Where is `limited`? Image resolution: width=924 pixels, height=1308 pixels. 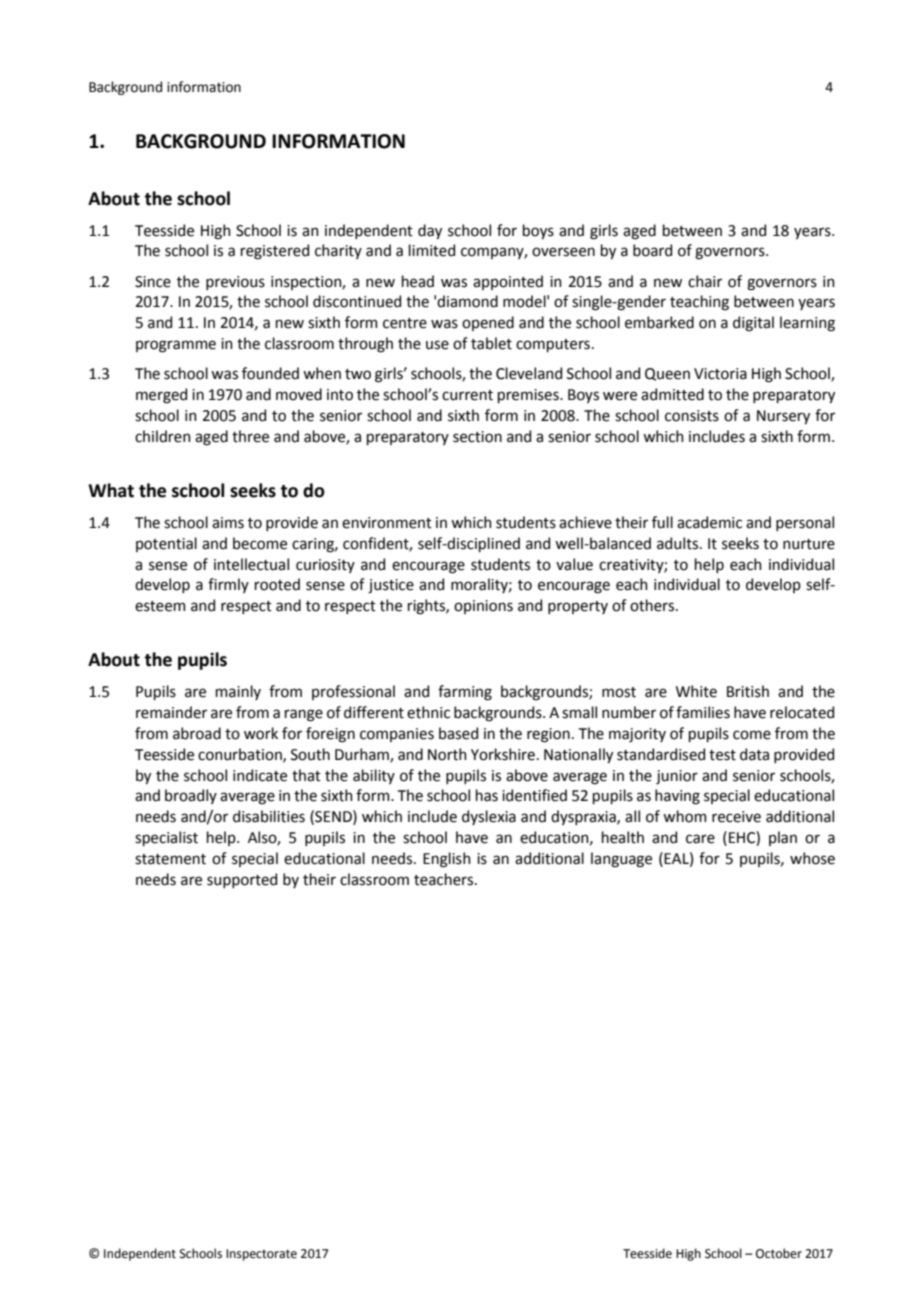 limited is located at coordinates (432, 250).
